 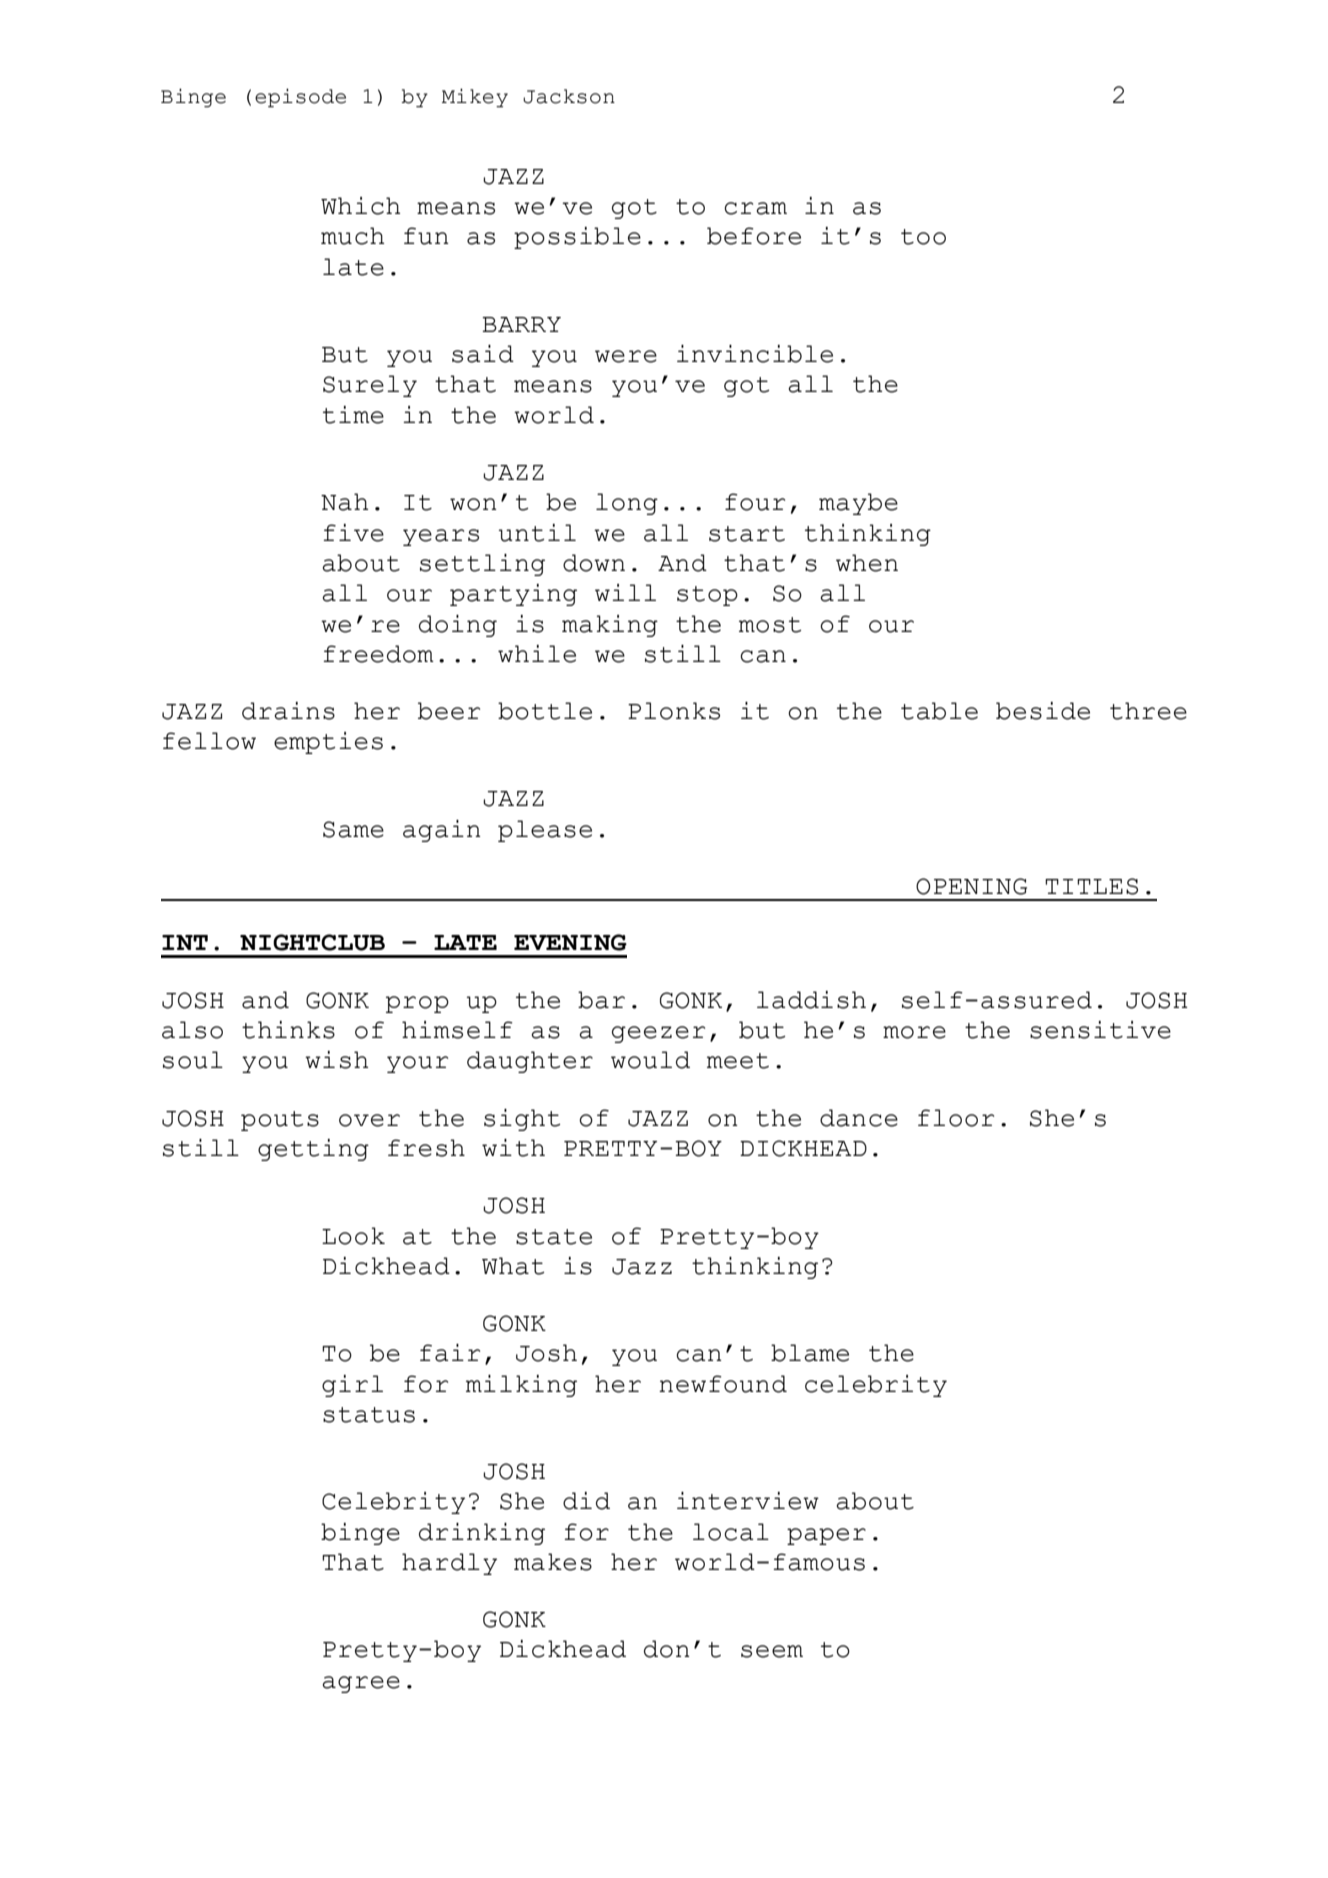 I want to click on TITLES, so click(x=1091, y=886).
